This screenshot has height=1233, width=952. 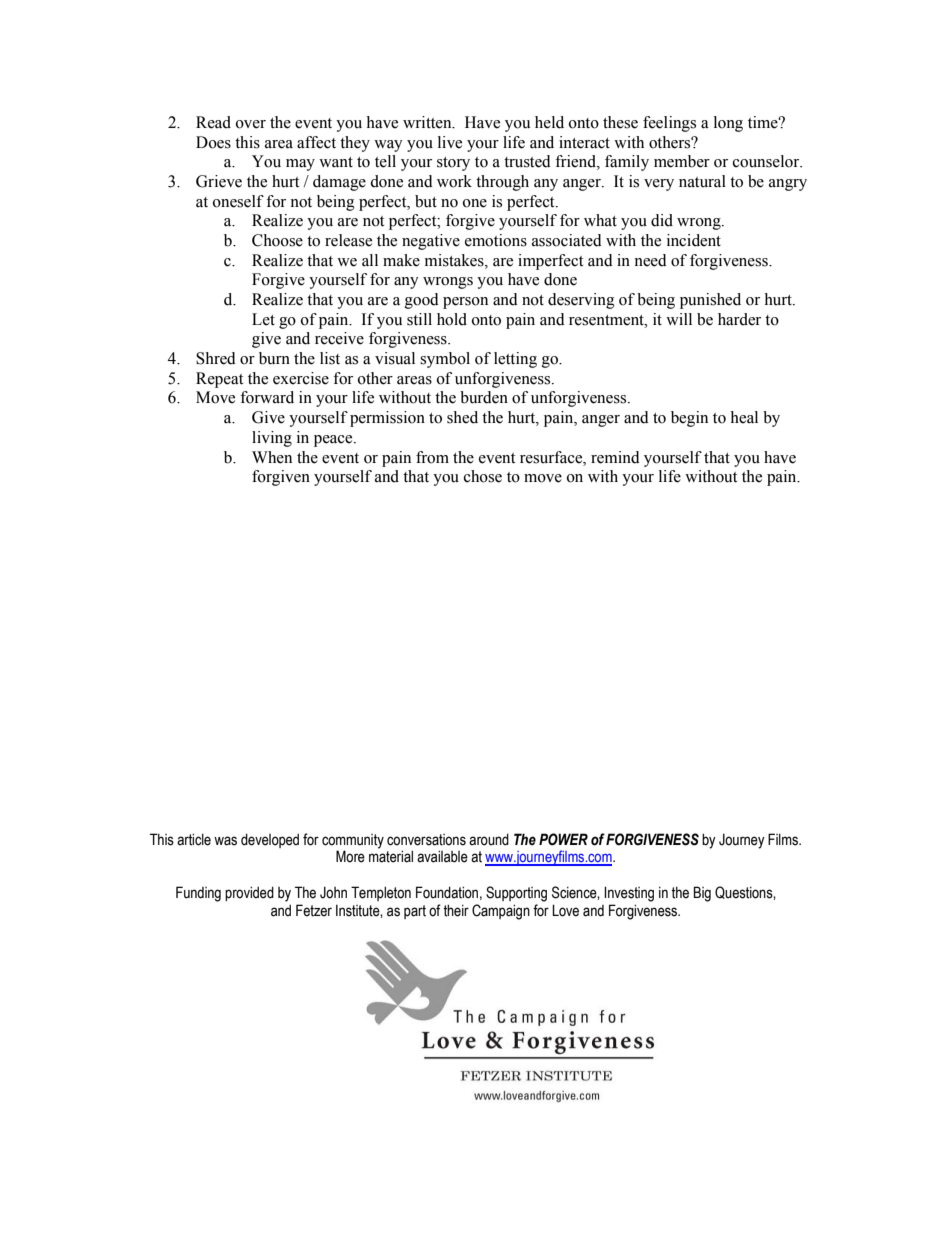 I want to click on chose, so click(x=483, y=476).
